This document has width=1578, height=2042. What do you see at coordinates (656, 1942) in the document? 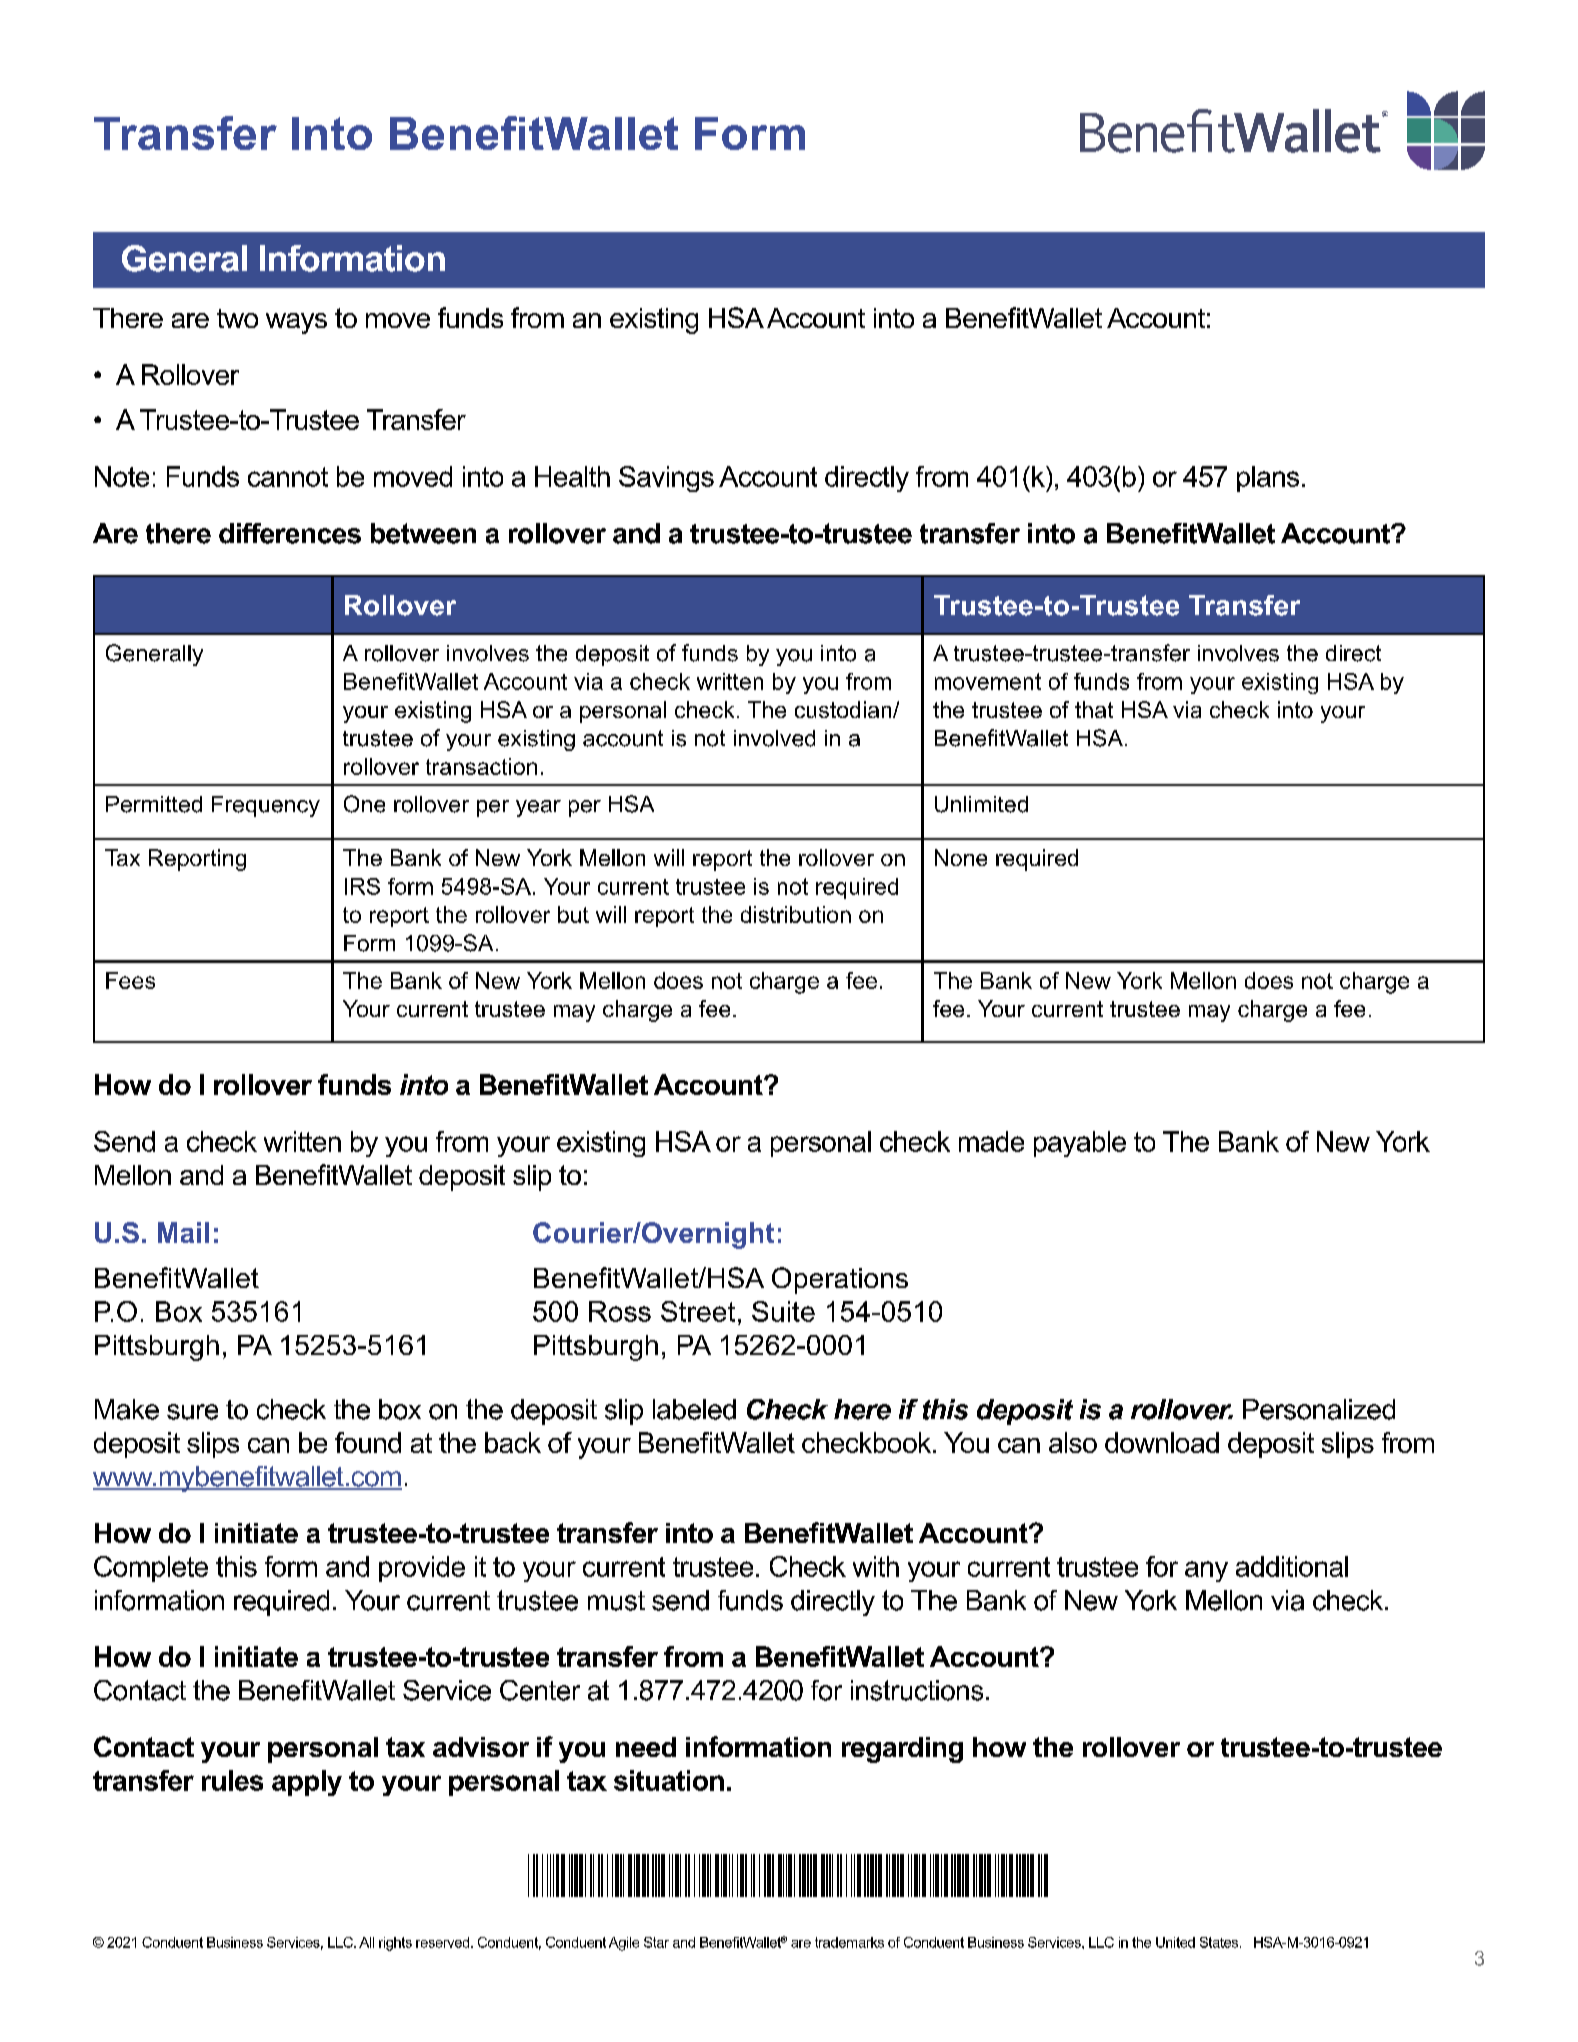
I see `Star` at bounding box center [656, 1942].
